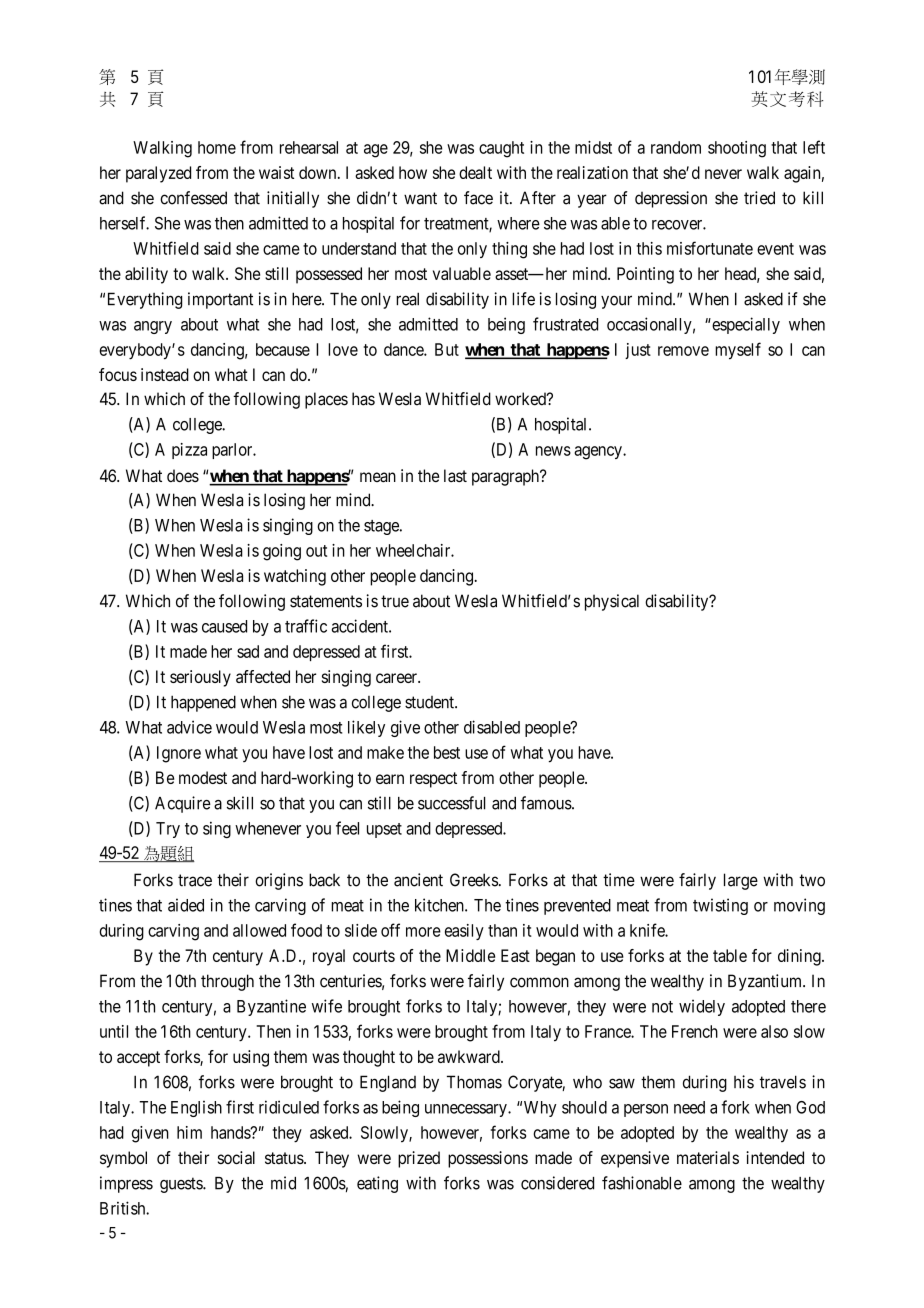  I want to click on shooting, so click(737, 149).
